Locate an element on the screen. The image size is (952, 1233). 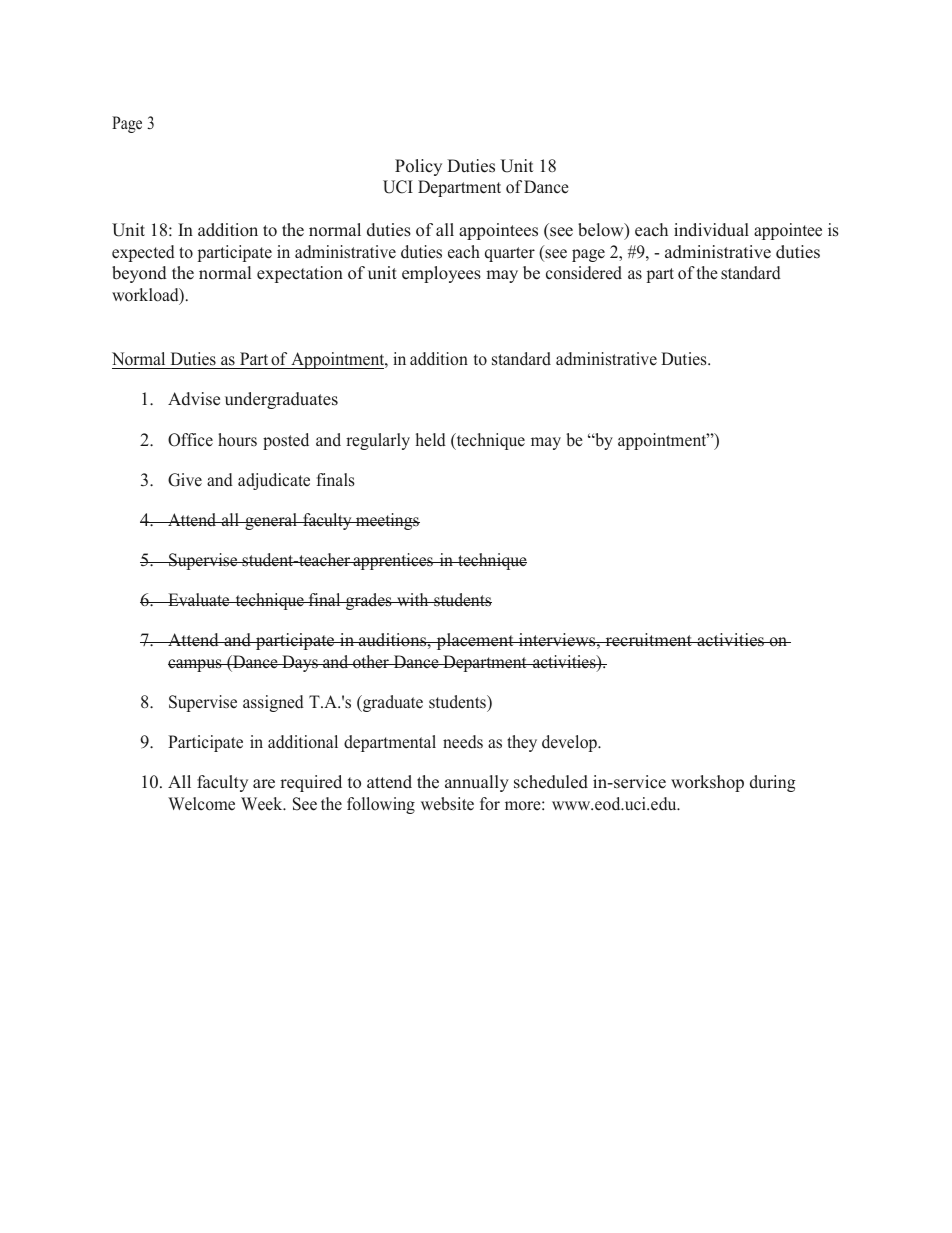
recruitment is located at coordinates (648, 640).
